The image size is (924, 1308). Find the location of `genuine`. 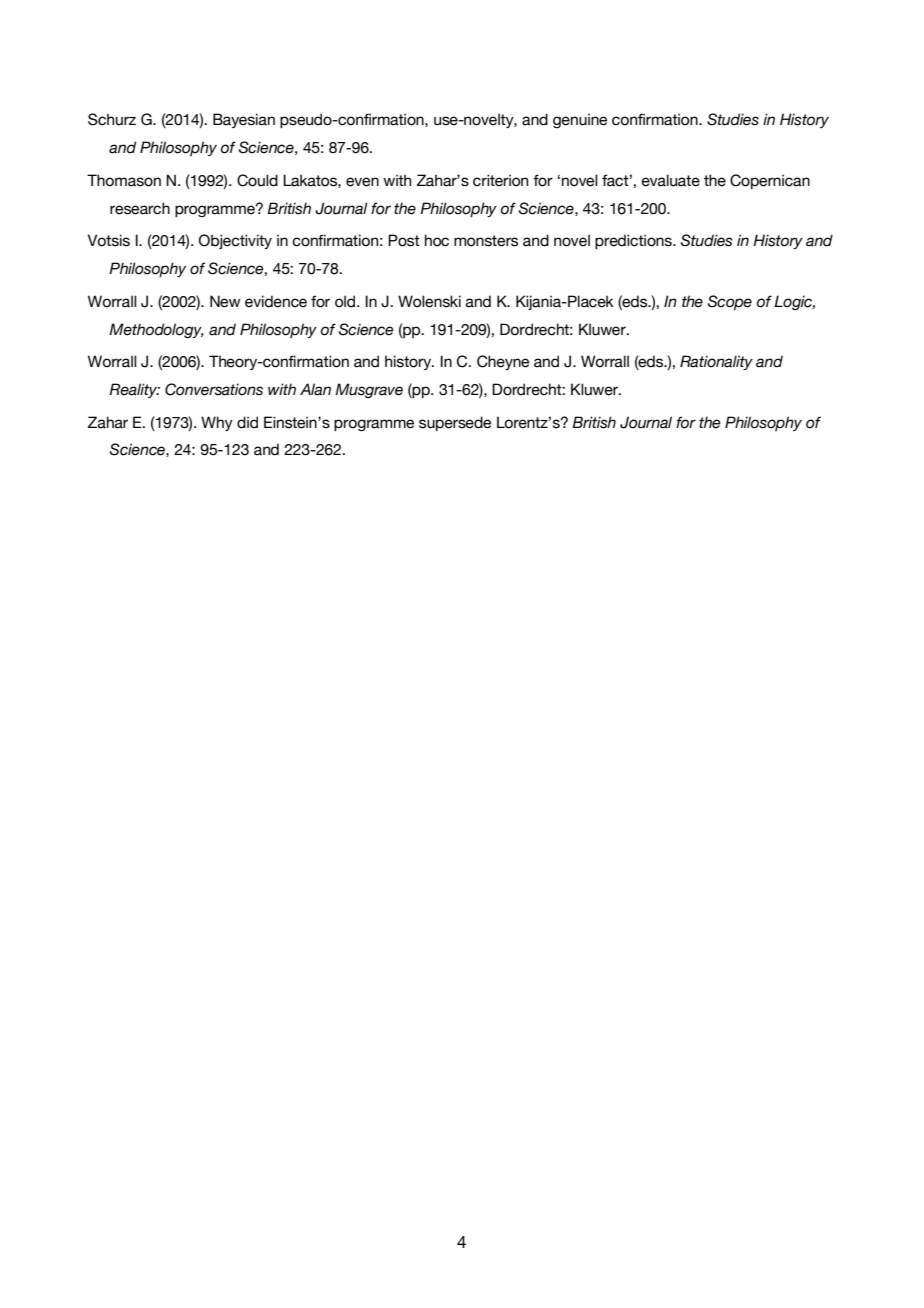

genuine is located at coordinates (580, 120).
